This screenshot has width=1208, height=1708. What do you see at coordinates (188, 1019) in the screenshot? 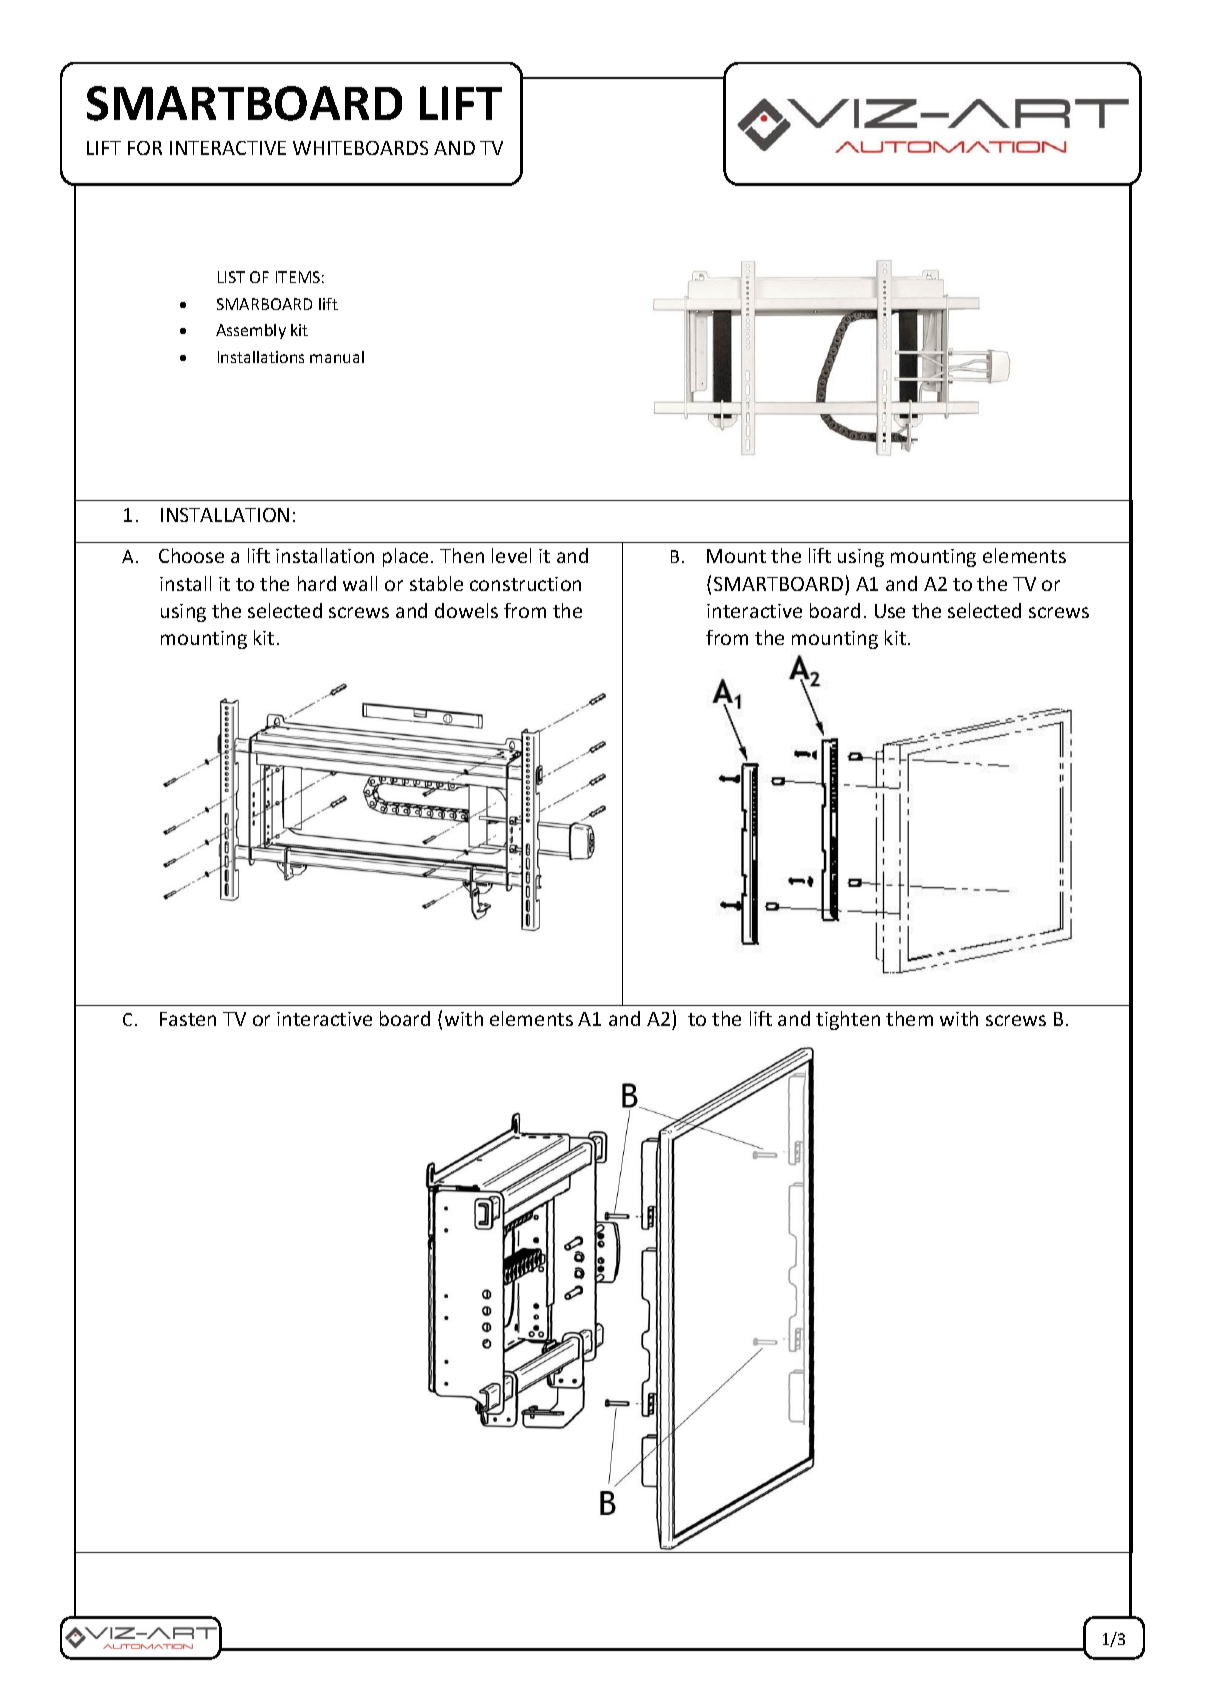
I see `Fasten` at bounding box center [188, 1019].
